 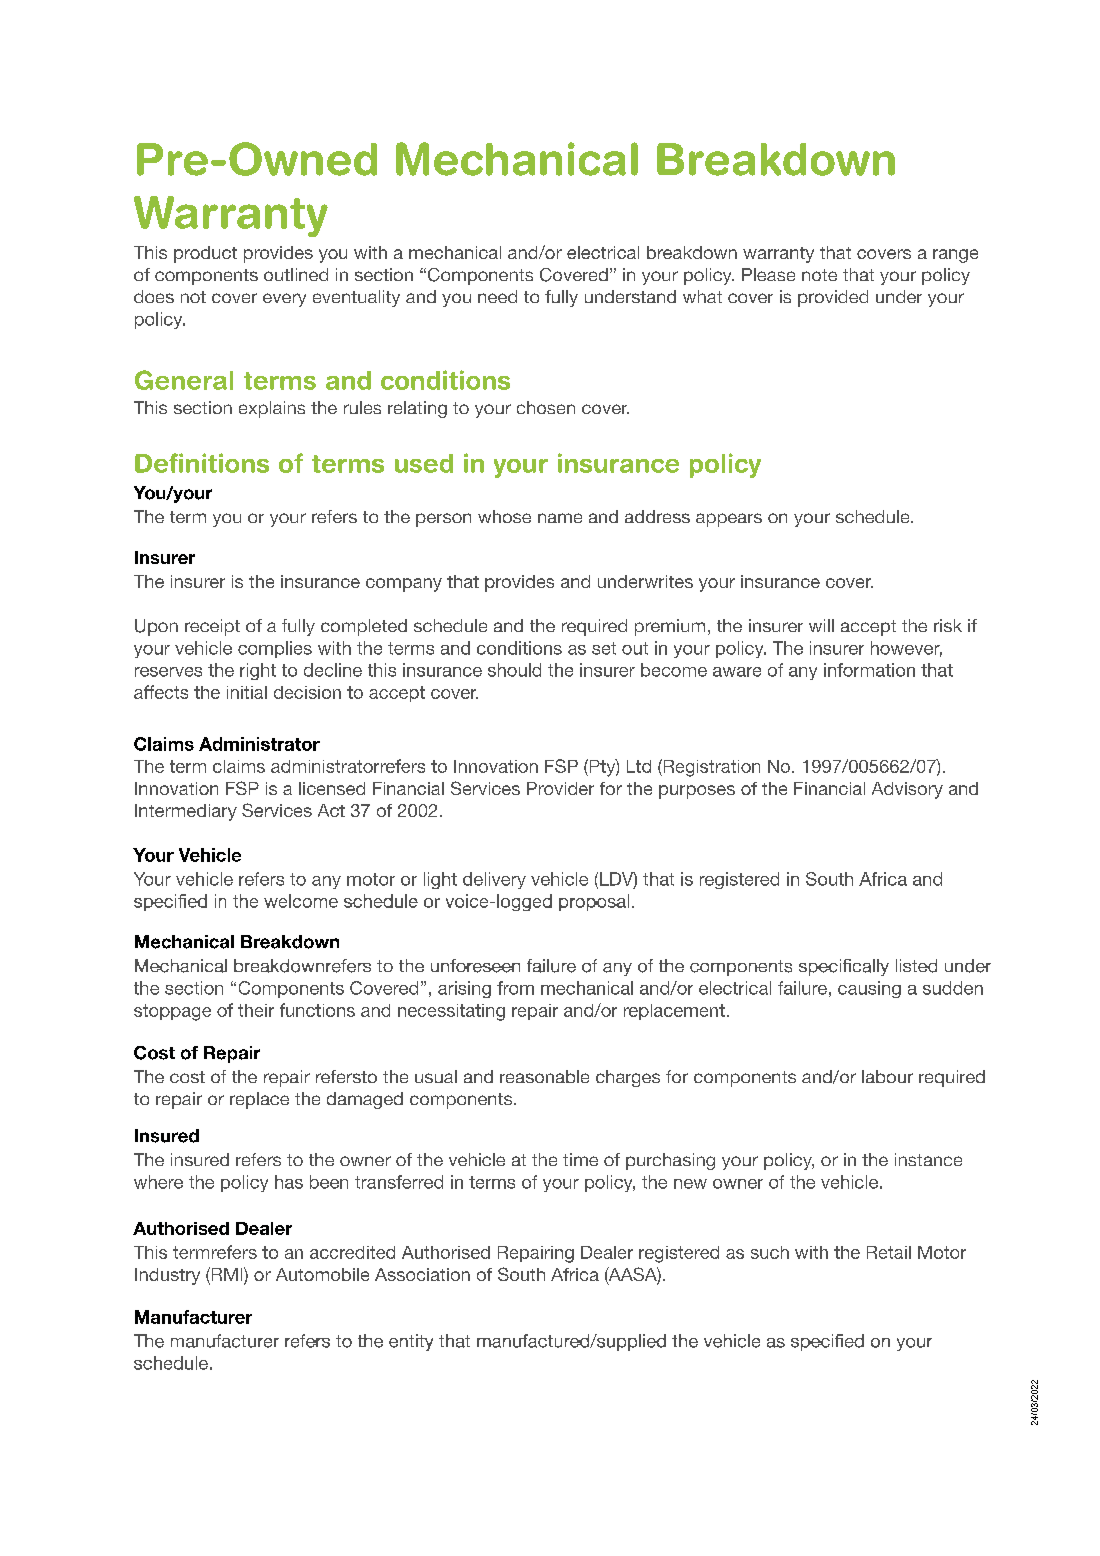 What do you see at coordinates (202, 463) in the screenshot?
I see `Definitions` at bounding box center [202, 463].
